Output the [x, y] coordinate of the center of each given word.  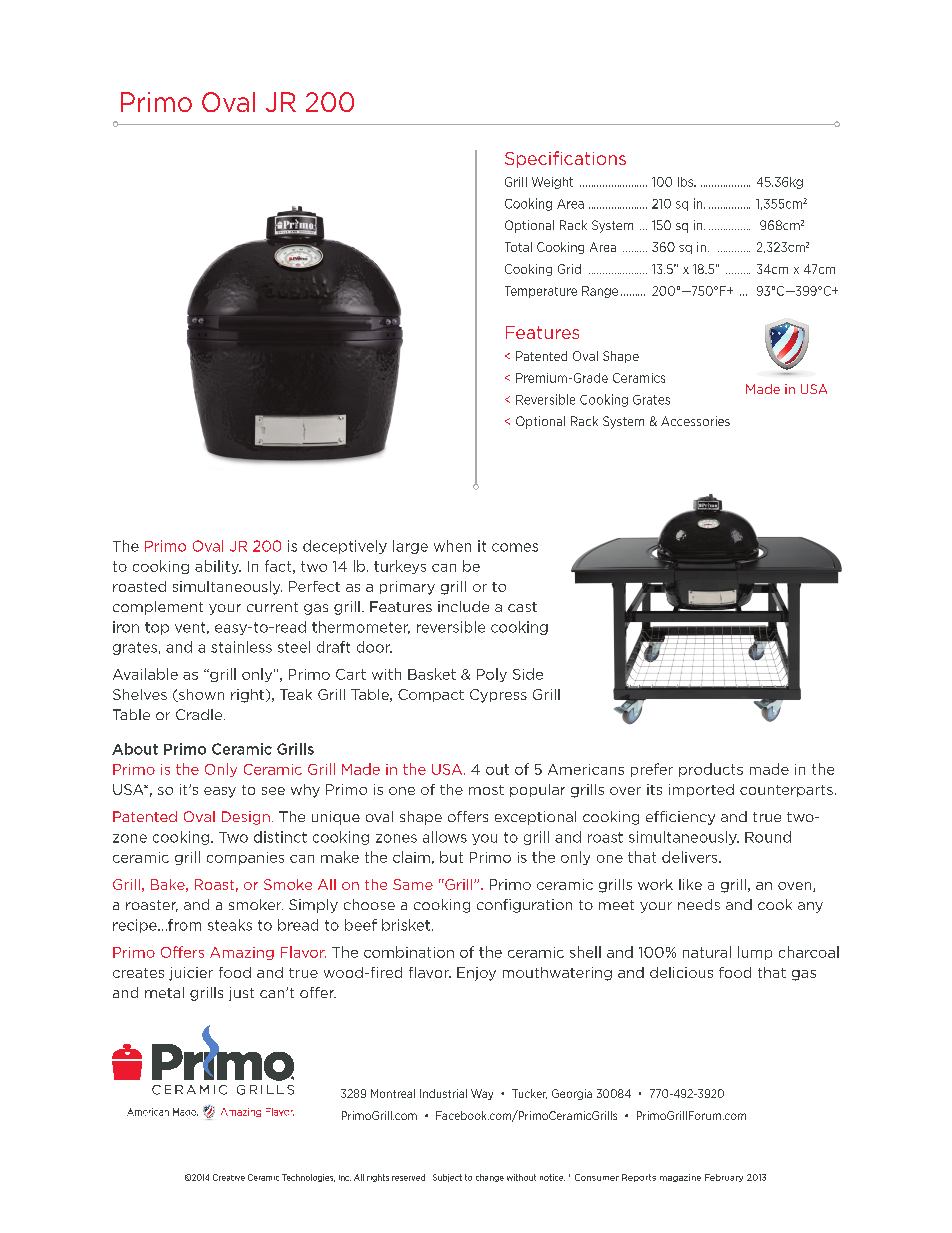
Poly [492, 675]
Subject [447, 1178]
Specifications [565, 159]
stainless [241, 647]
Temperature [541, 292]
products [711, 770]
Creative [229, 1177]
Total [518, 247]
